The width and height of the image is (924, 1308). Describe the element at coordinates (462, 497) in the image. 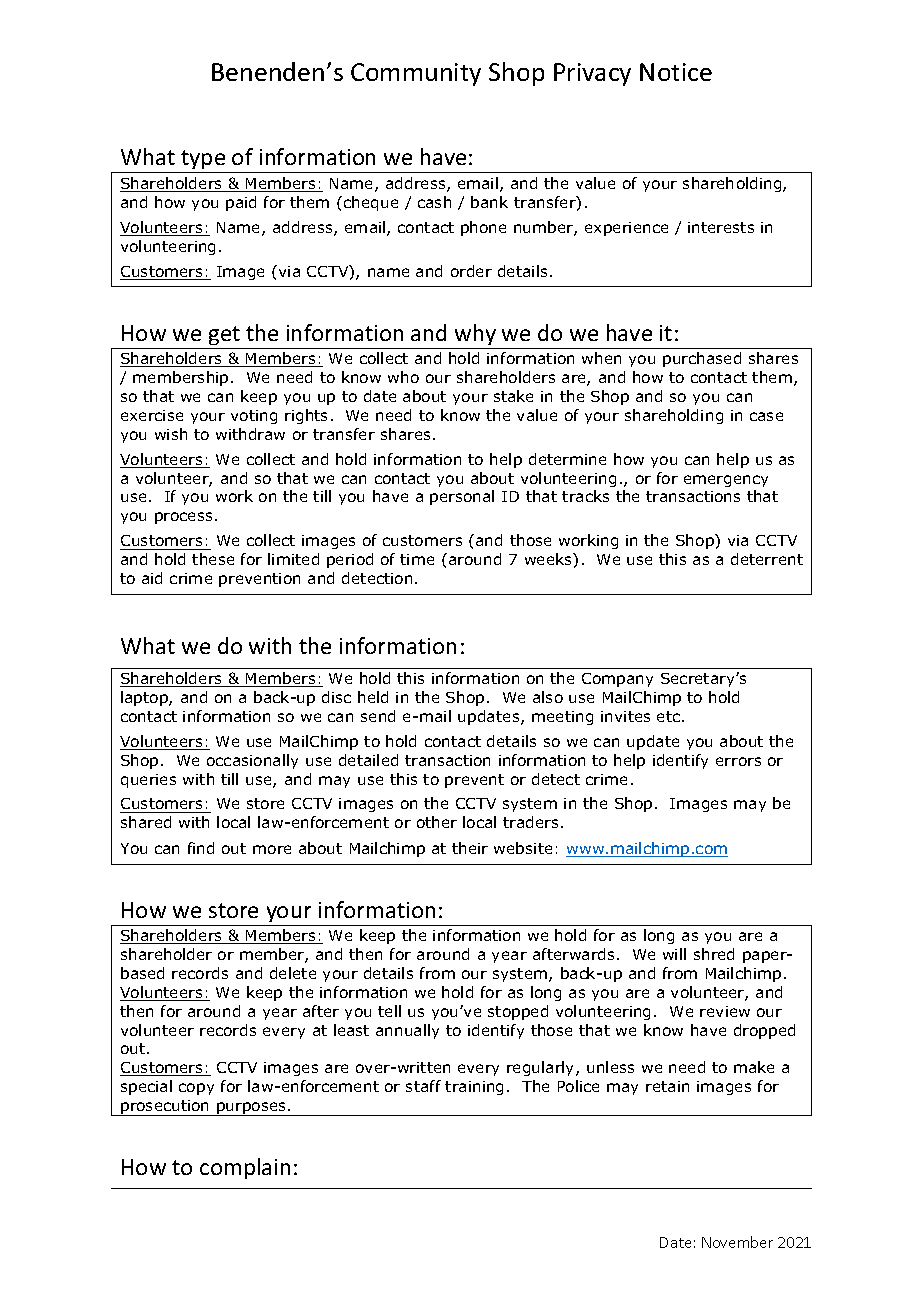

I see `personal` at that location.
